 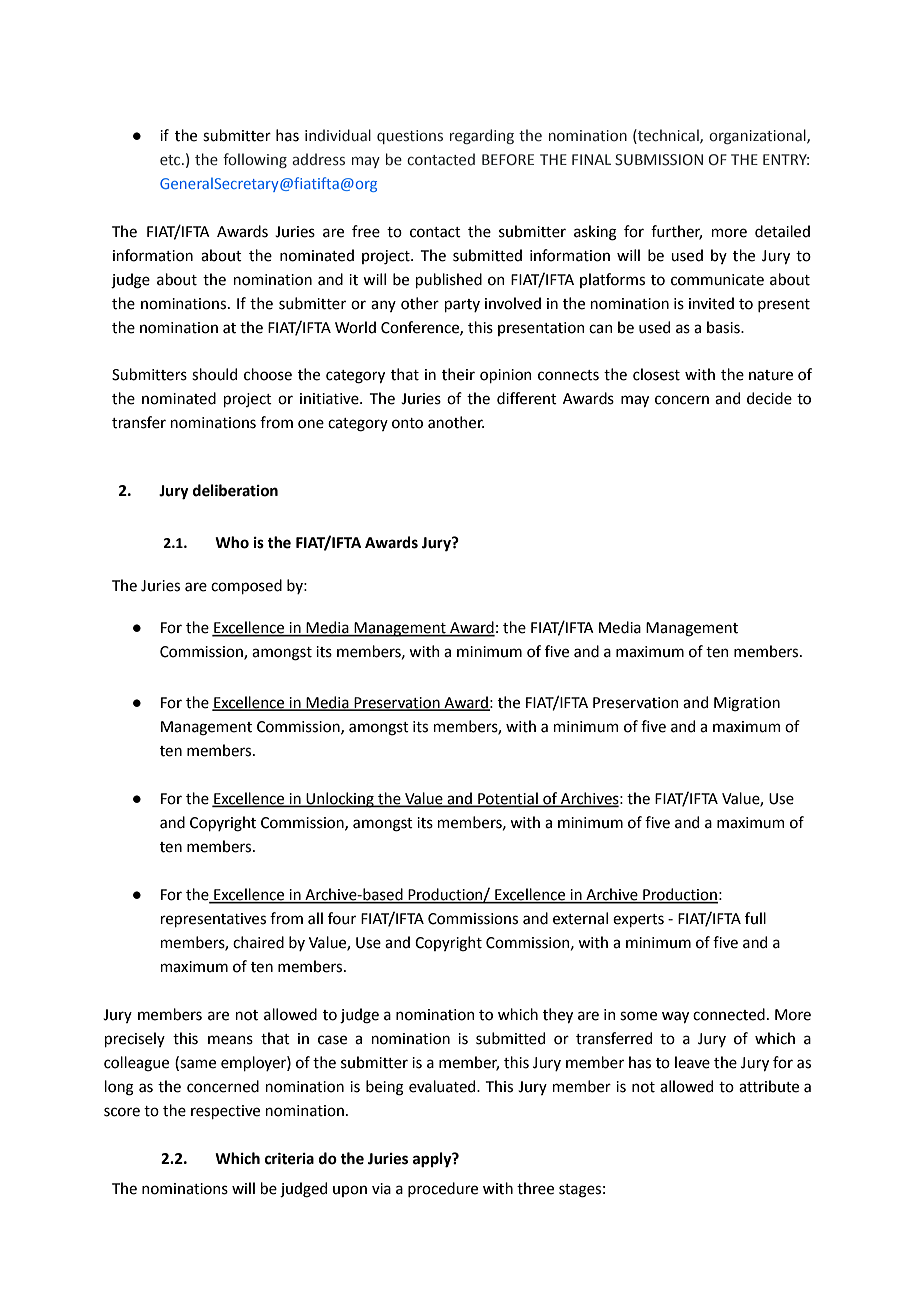 What do you see at coordinates (171, 160) in the image?
I see `etc` at bounding box center [171, 160].
